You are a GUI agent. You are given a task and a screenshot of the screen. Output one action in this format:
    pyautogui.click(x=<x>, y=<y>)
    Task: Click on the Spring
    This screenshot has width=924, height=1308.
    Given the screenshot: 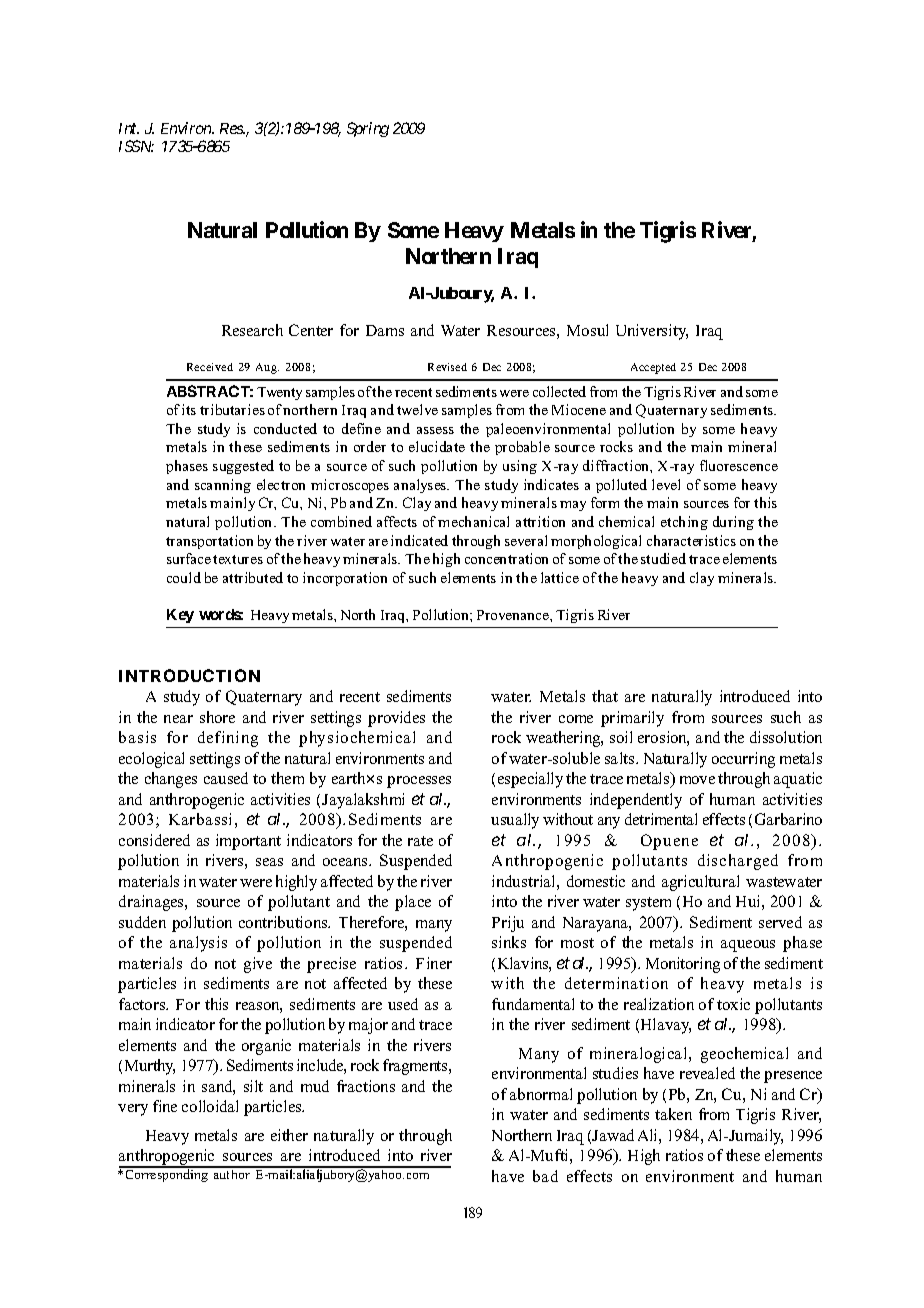 What is the action you would take?
    pyautogui.click(x=368, y=129)
